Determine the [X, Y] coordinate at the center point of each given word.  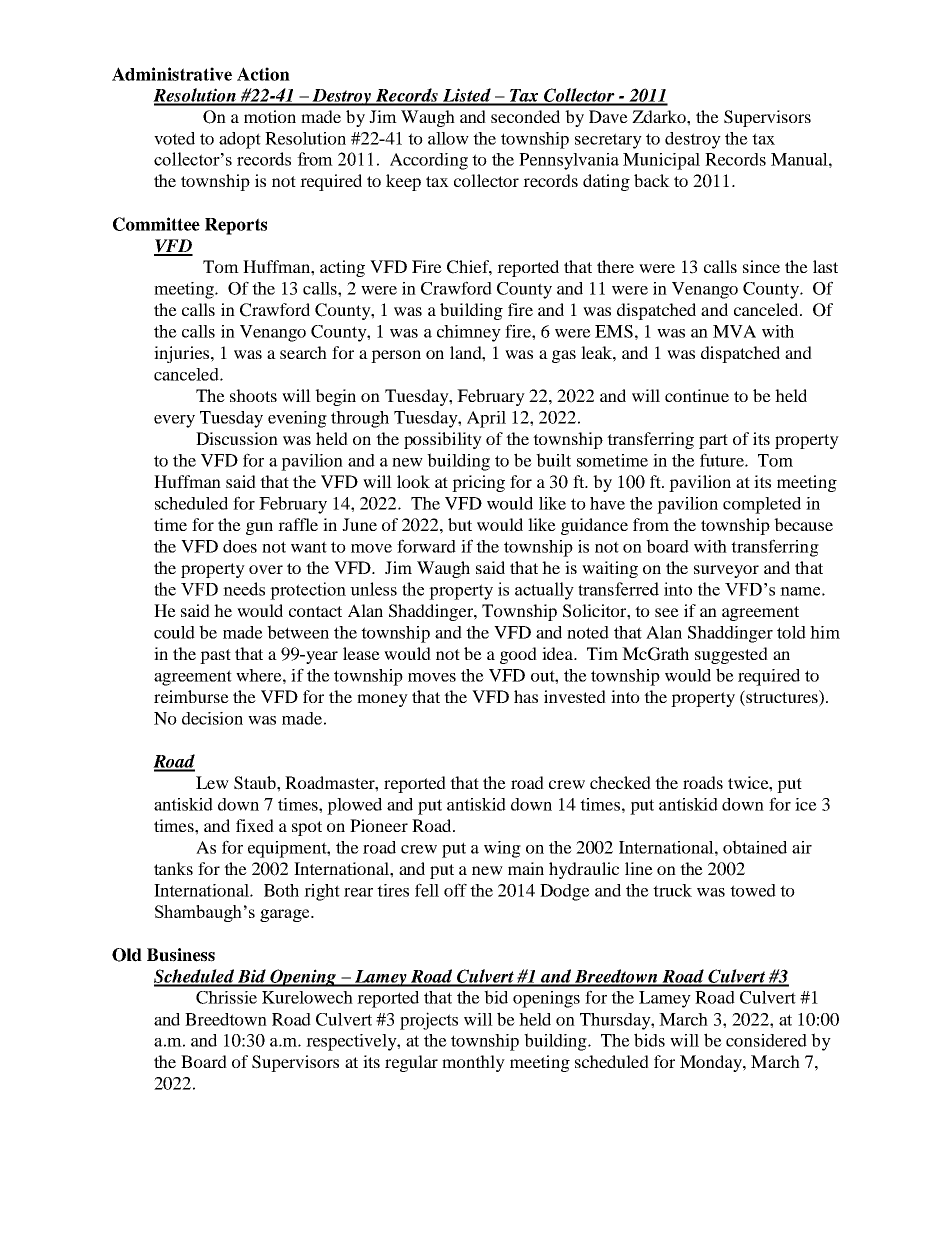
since [761, 266]
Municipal [661, 161]
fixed [255, 825]
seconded [525, 116]
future [723, 460]
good [518, 655]
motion [270, 116]
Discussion [237, 438]
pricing [478, 483]
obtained [755, 847]
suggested [731, 655]
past [215, 656]
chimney [469, 333]
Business [181, 955]
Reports [236, 226]
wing [502, 849]
